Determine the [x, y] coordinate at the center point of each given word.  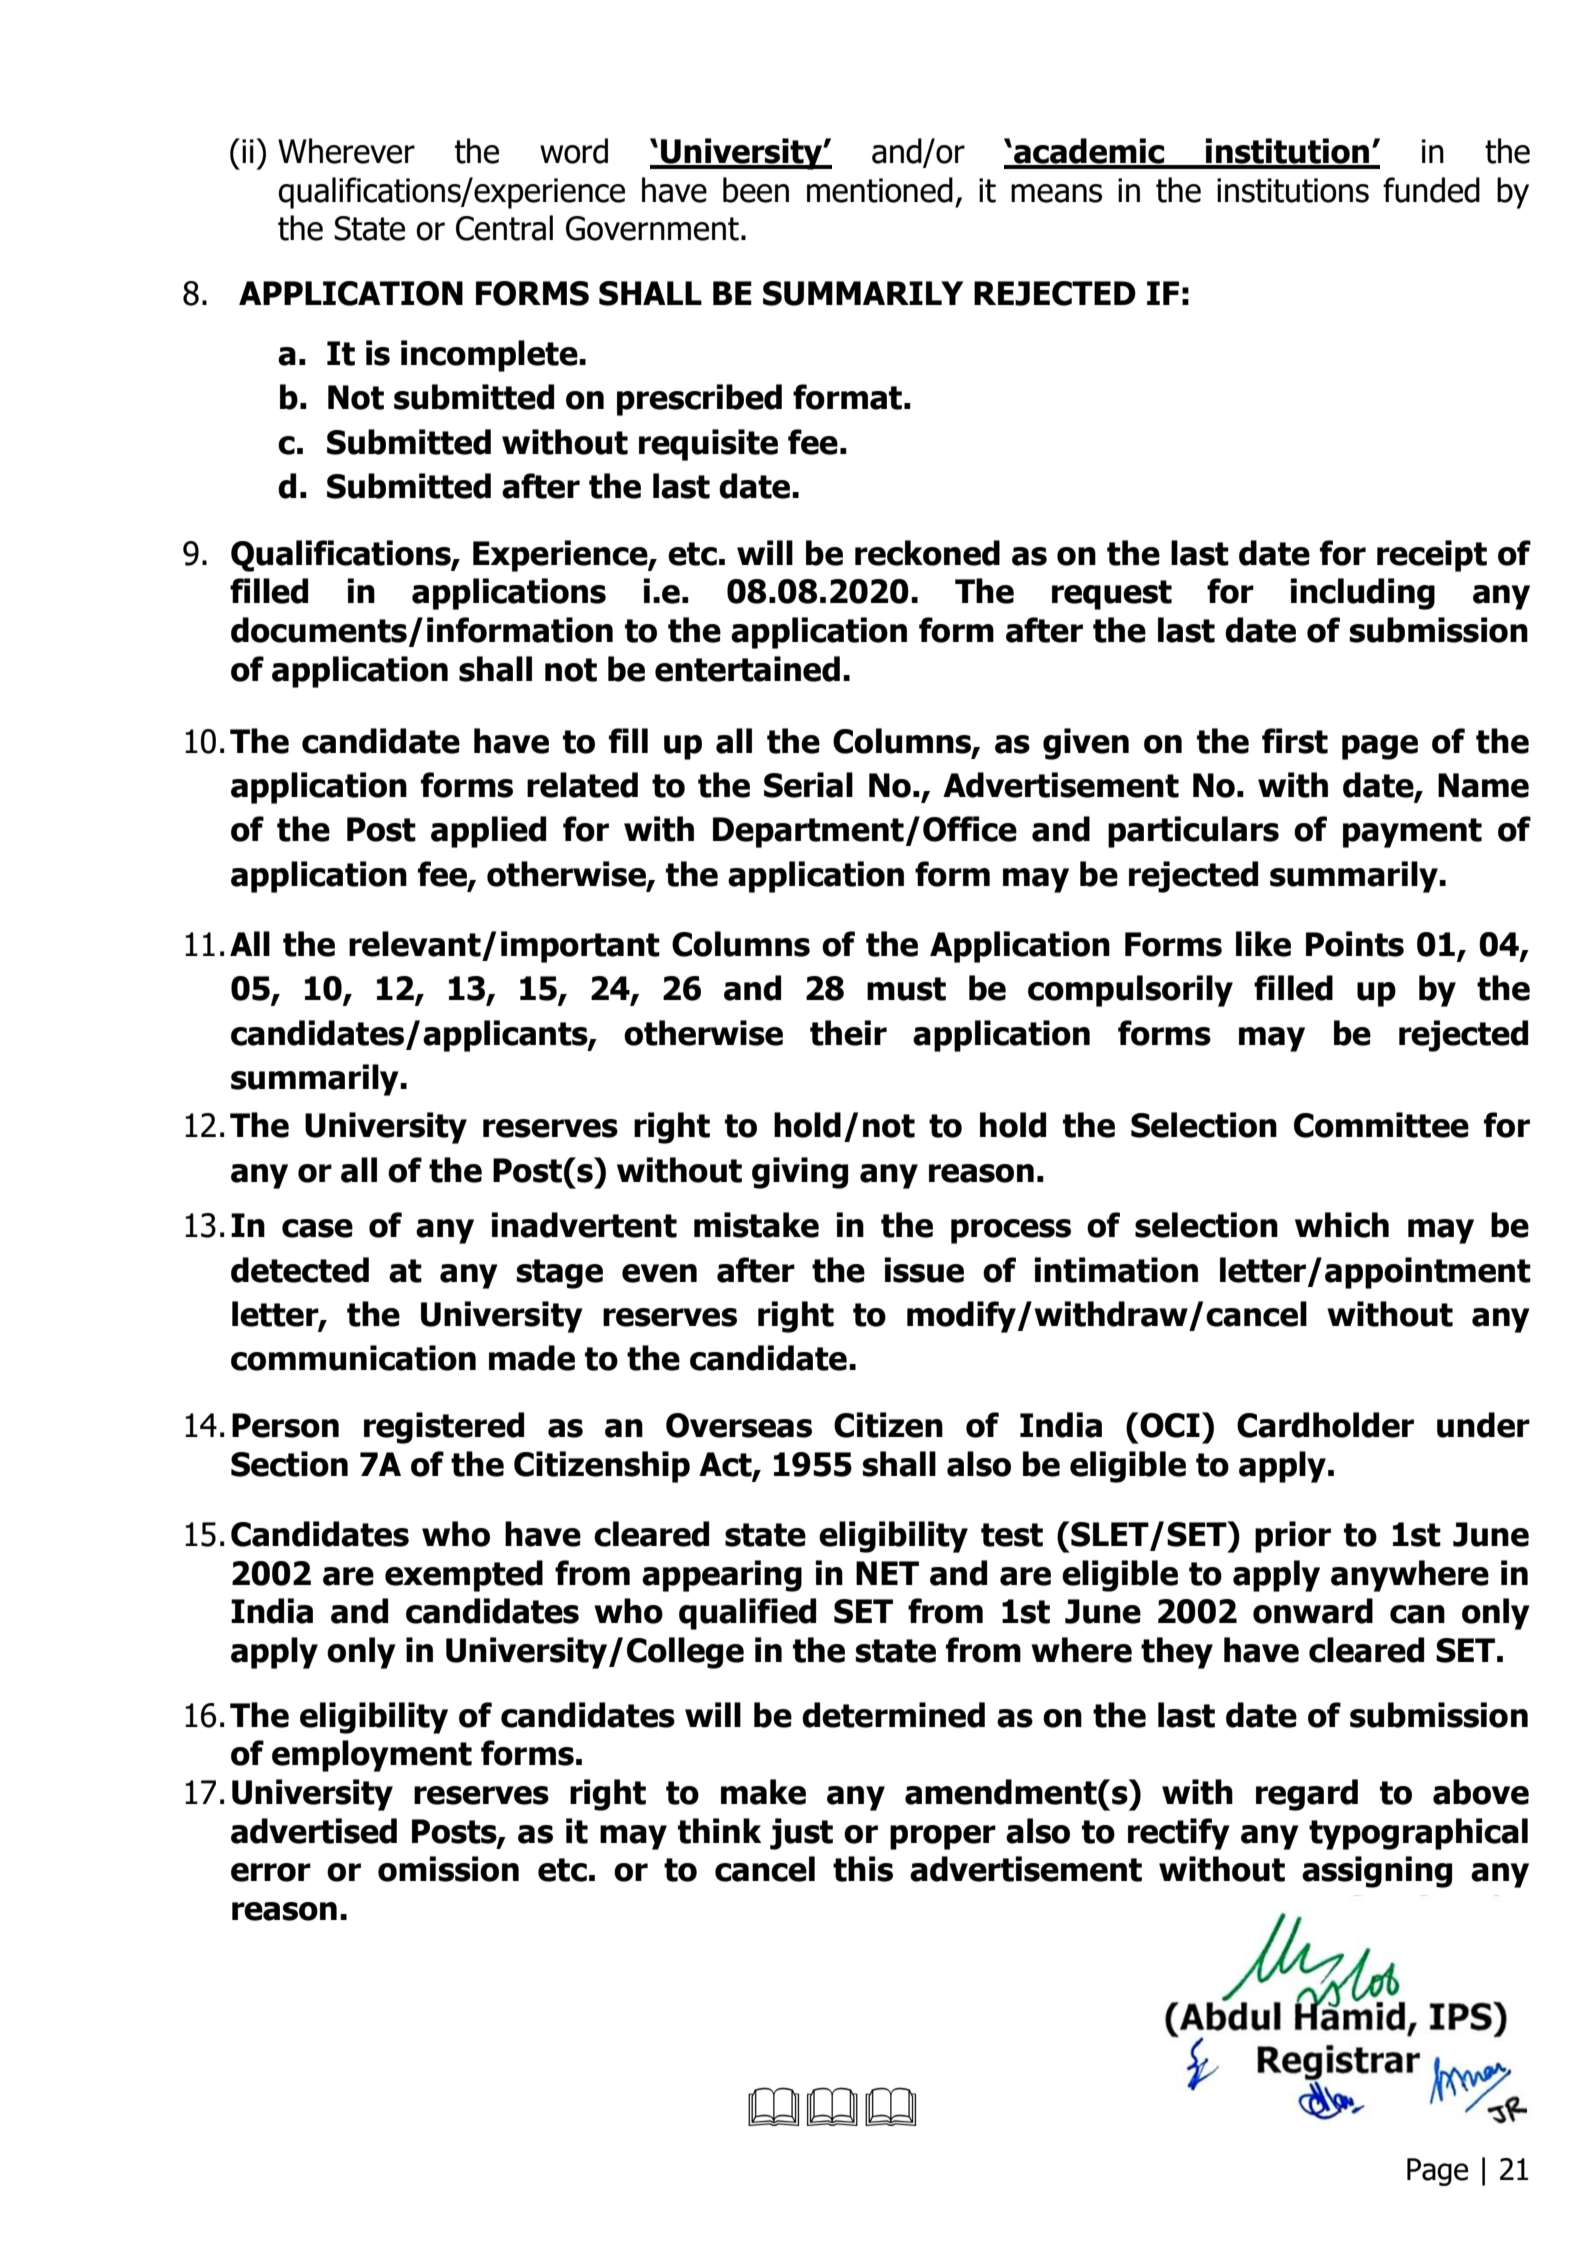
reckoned [927, 553]
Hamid [1360, 2016]
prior [1293, 1537]
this [863, 1869]
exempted [464, 1576]
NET [887, 1573]
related [582, 785]
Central [504, 228]
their [848, 1033]
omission [448, 1869]
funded [1431, 190]
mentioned [880, 190]
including [1363, 594]
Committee [1381, 1125]
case [317, 1228]
